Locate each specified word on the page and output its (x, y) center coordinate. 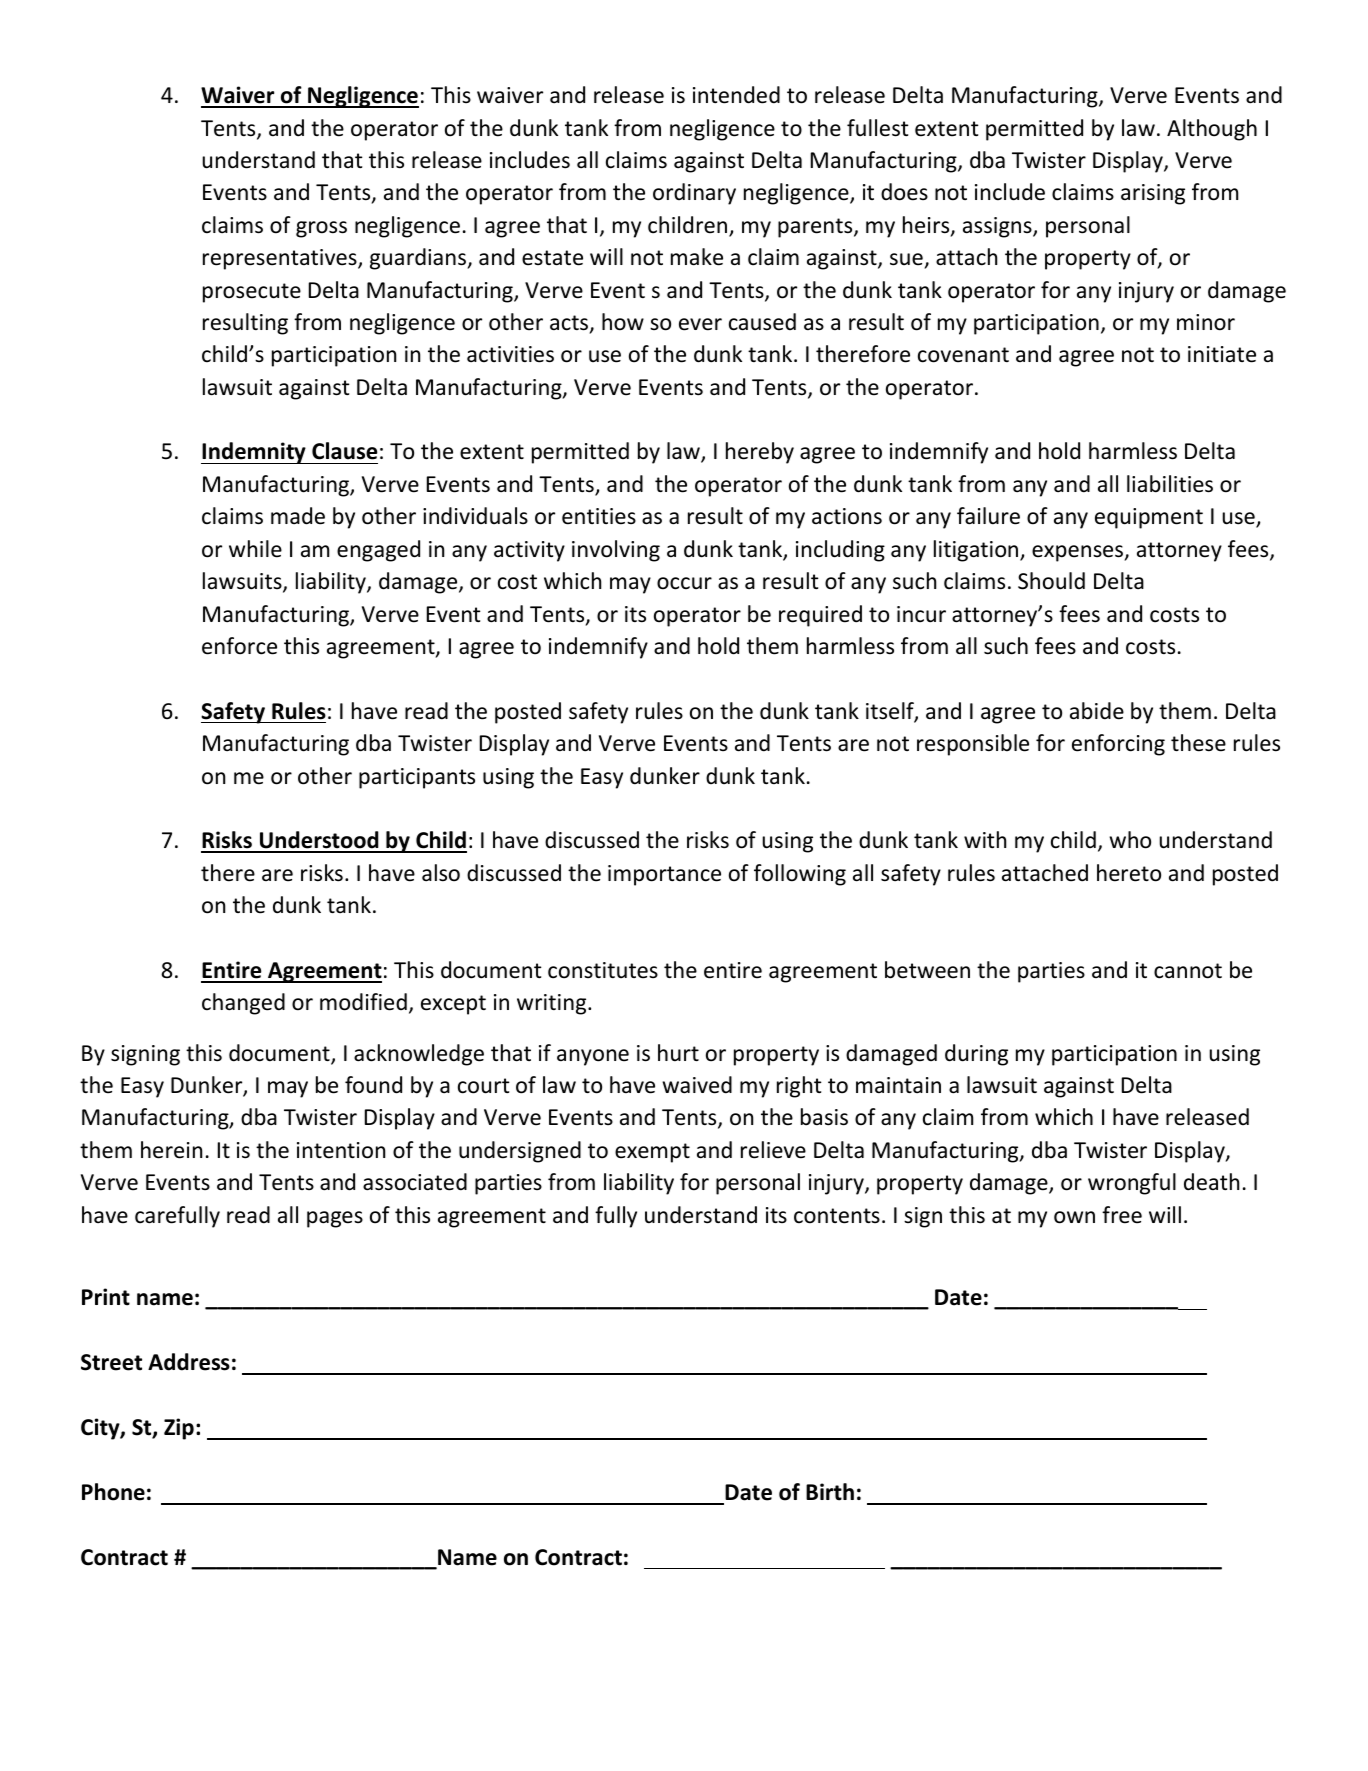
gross (321, 229)
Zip (179, 1429)
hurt (678, 1053)
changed (243, 1004)
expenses (1079, 553)
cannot (1188, 971)
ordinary (694, 194)
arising (1153, 194)
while (255, 549)
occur (684, 583)
